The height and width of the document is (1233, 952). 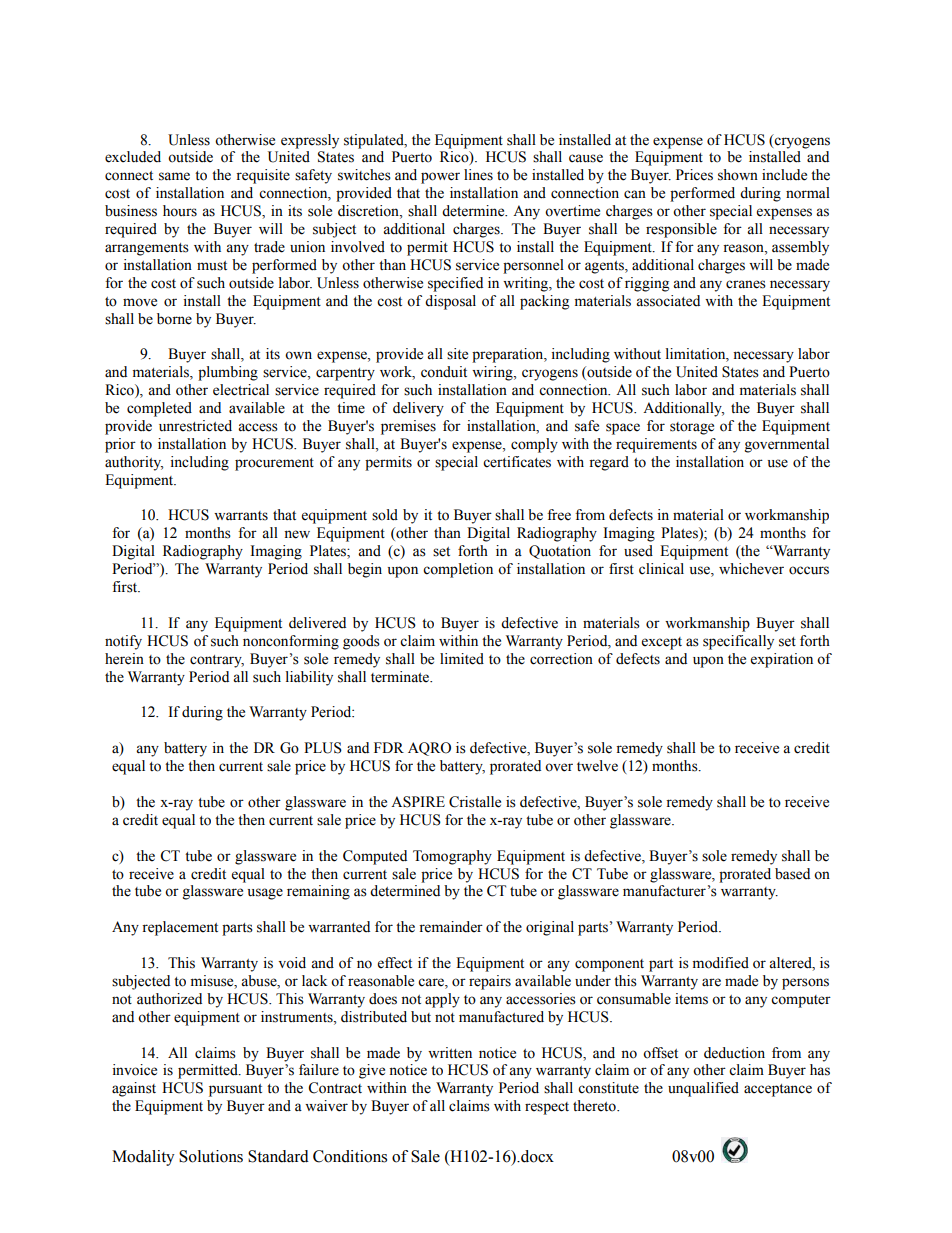 What do you see at coordinates (180, 928) in the document?
I see `replacement` at bounding box center [180, 928].
